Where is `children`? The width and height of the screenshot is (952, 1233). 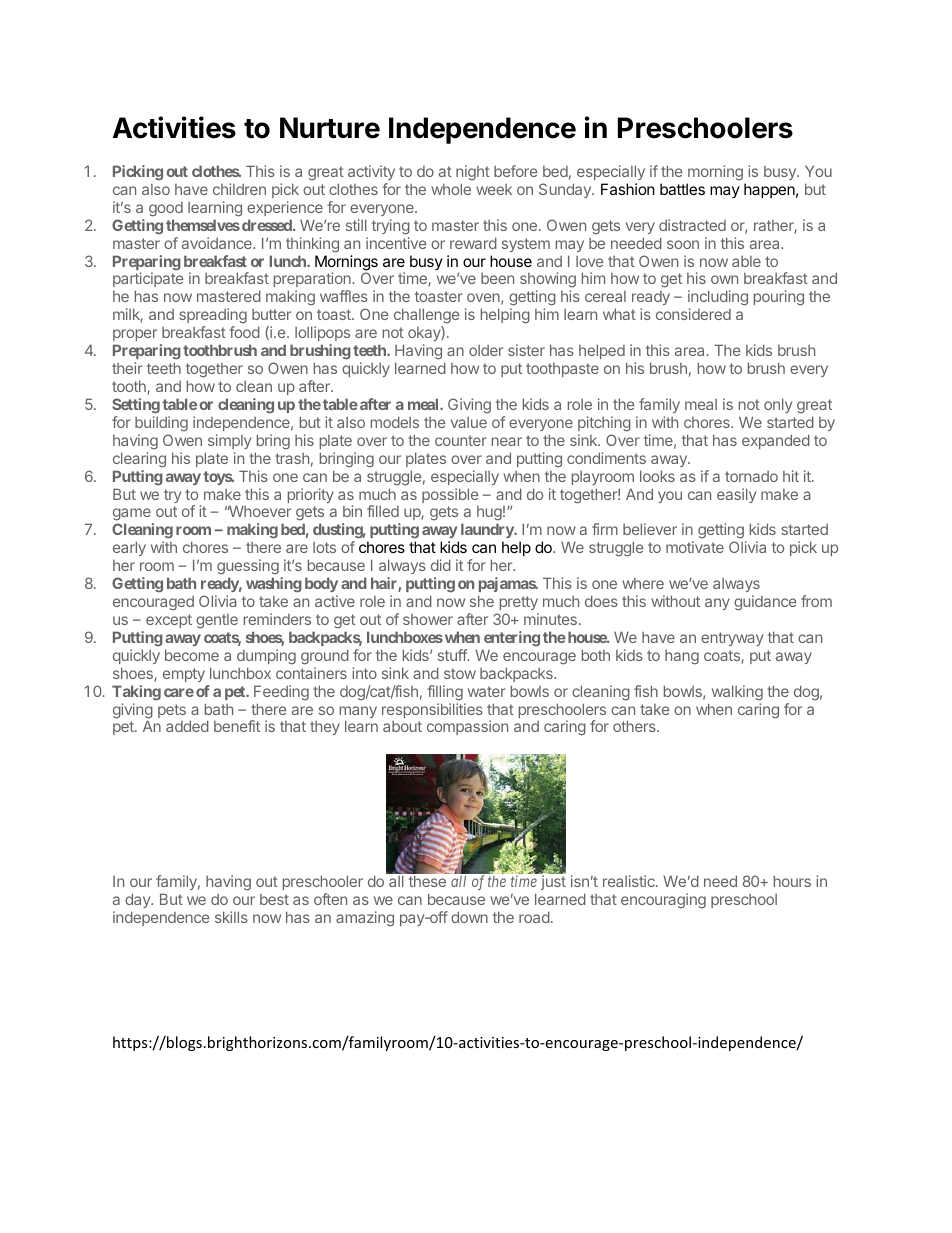 children is located at coordinates (239, 189).
